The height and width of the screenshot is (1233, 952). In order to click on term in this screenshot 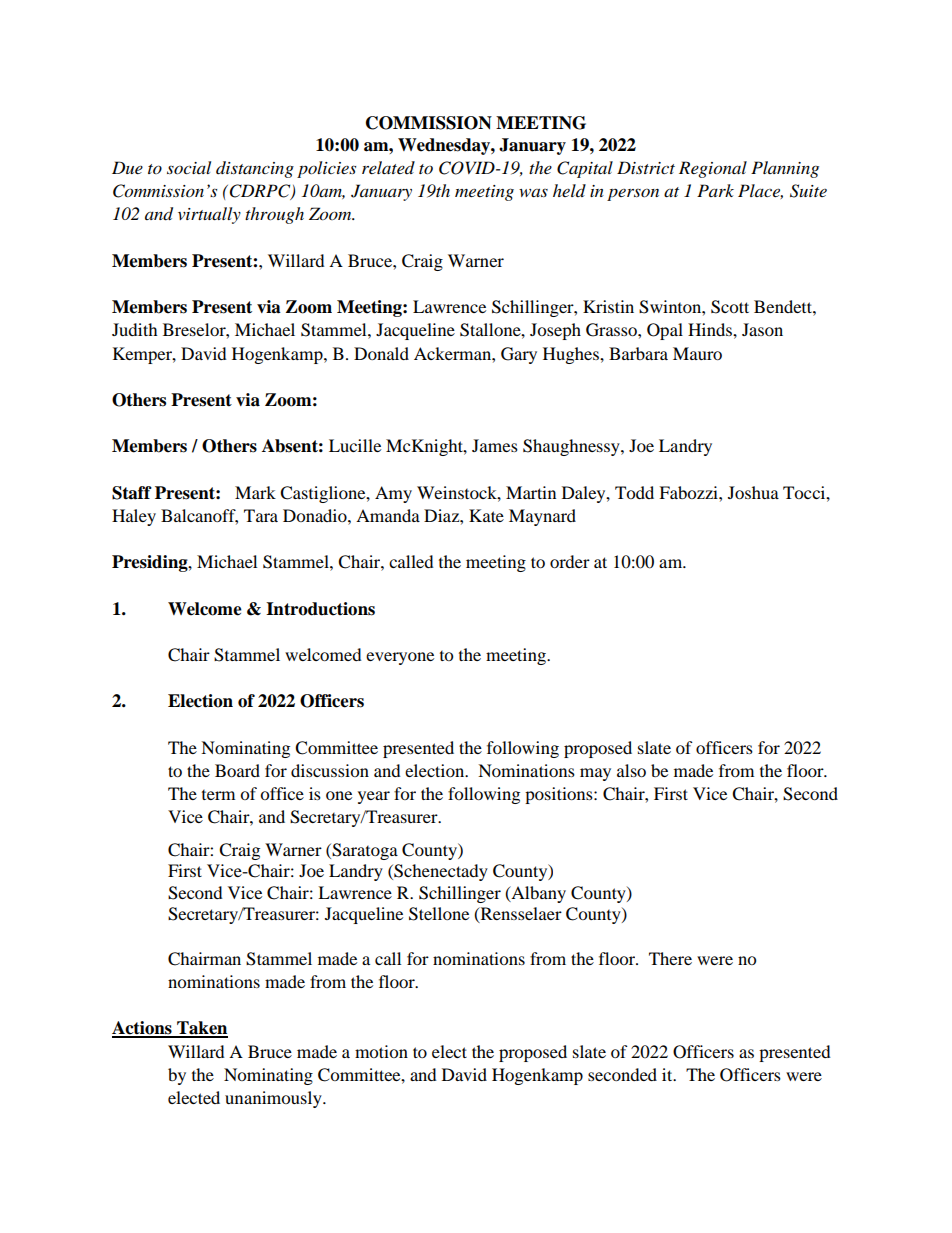, I will do `click(218, 795)`.
